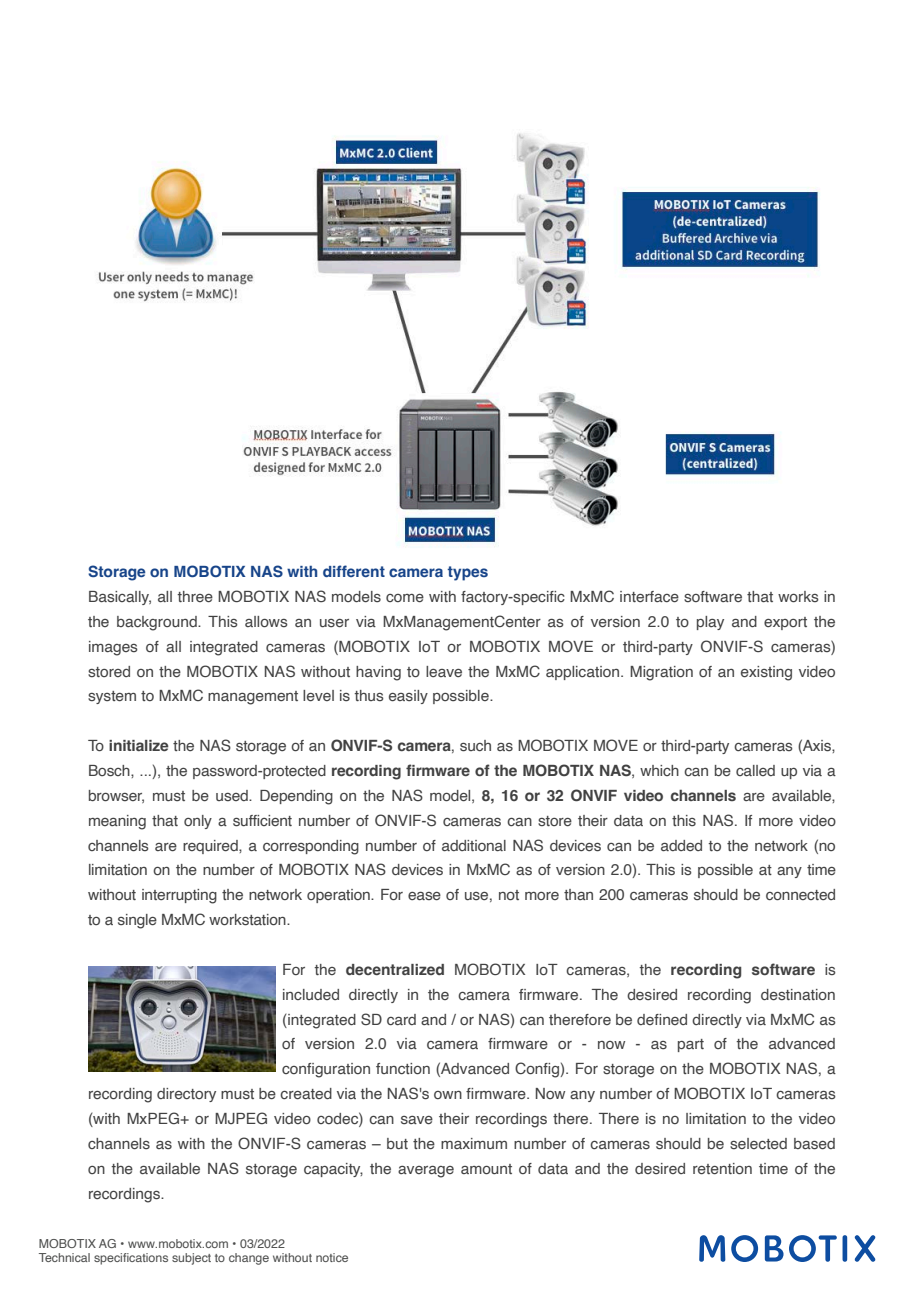 Image resolution: width=924 pixels, height=1308 pixels. I want to click on connected, so click(800, 894).
